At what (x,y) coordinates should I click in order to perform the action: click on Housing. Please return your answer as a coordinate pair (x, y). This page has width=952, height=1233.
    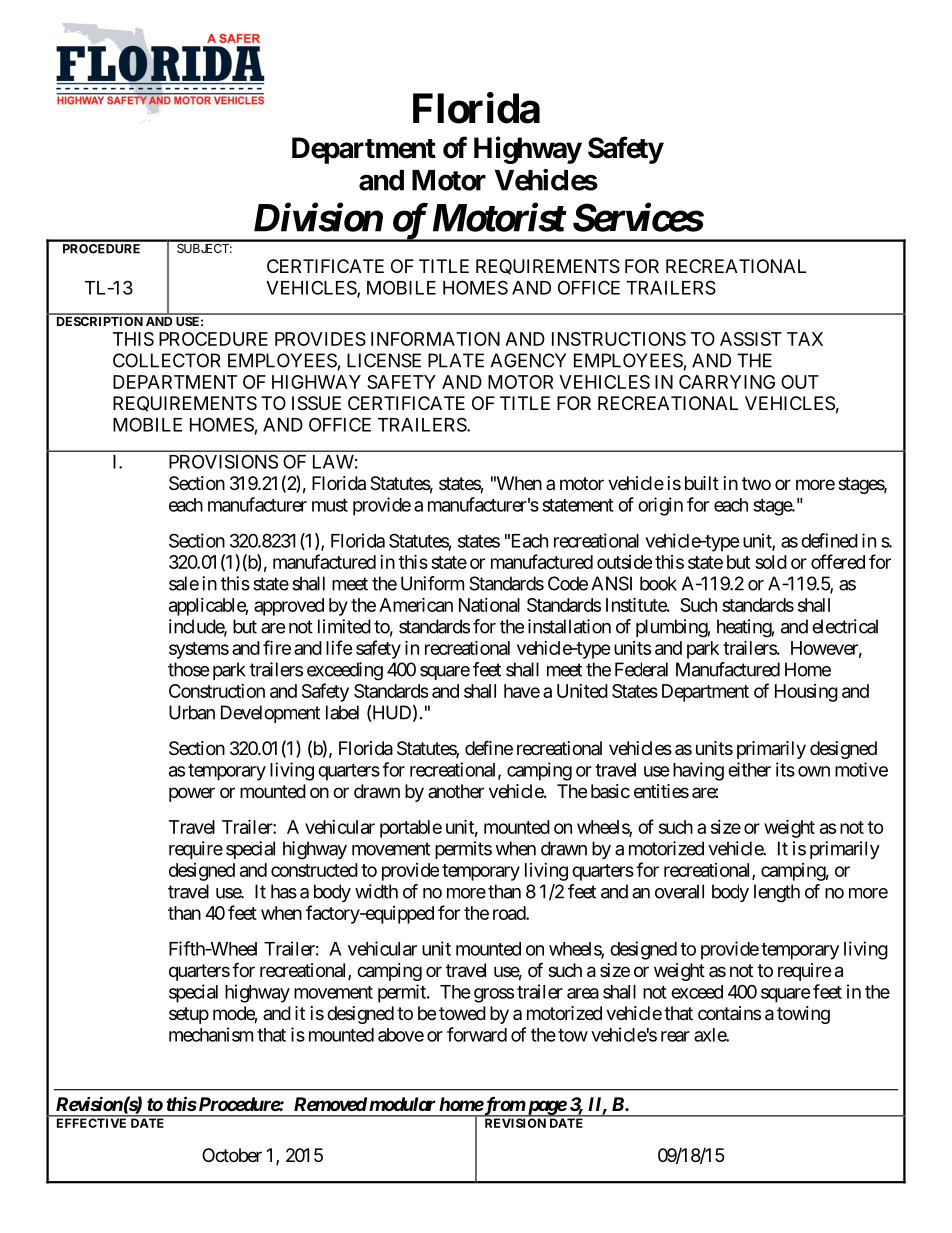
    Looking at the image, I should click on (806, 693).
